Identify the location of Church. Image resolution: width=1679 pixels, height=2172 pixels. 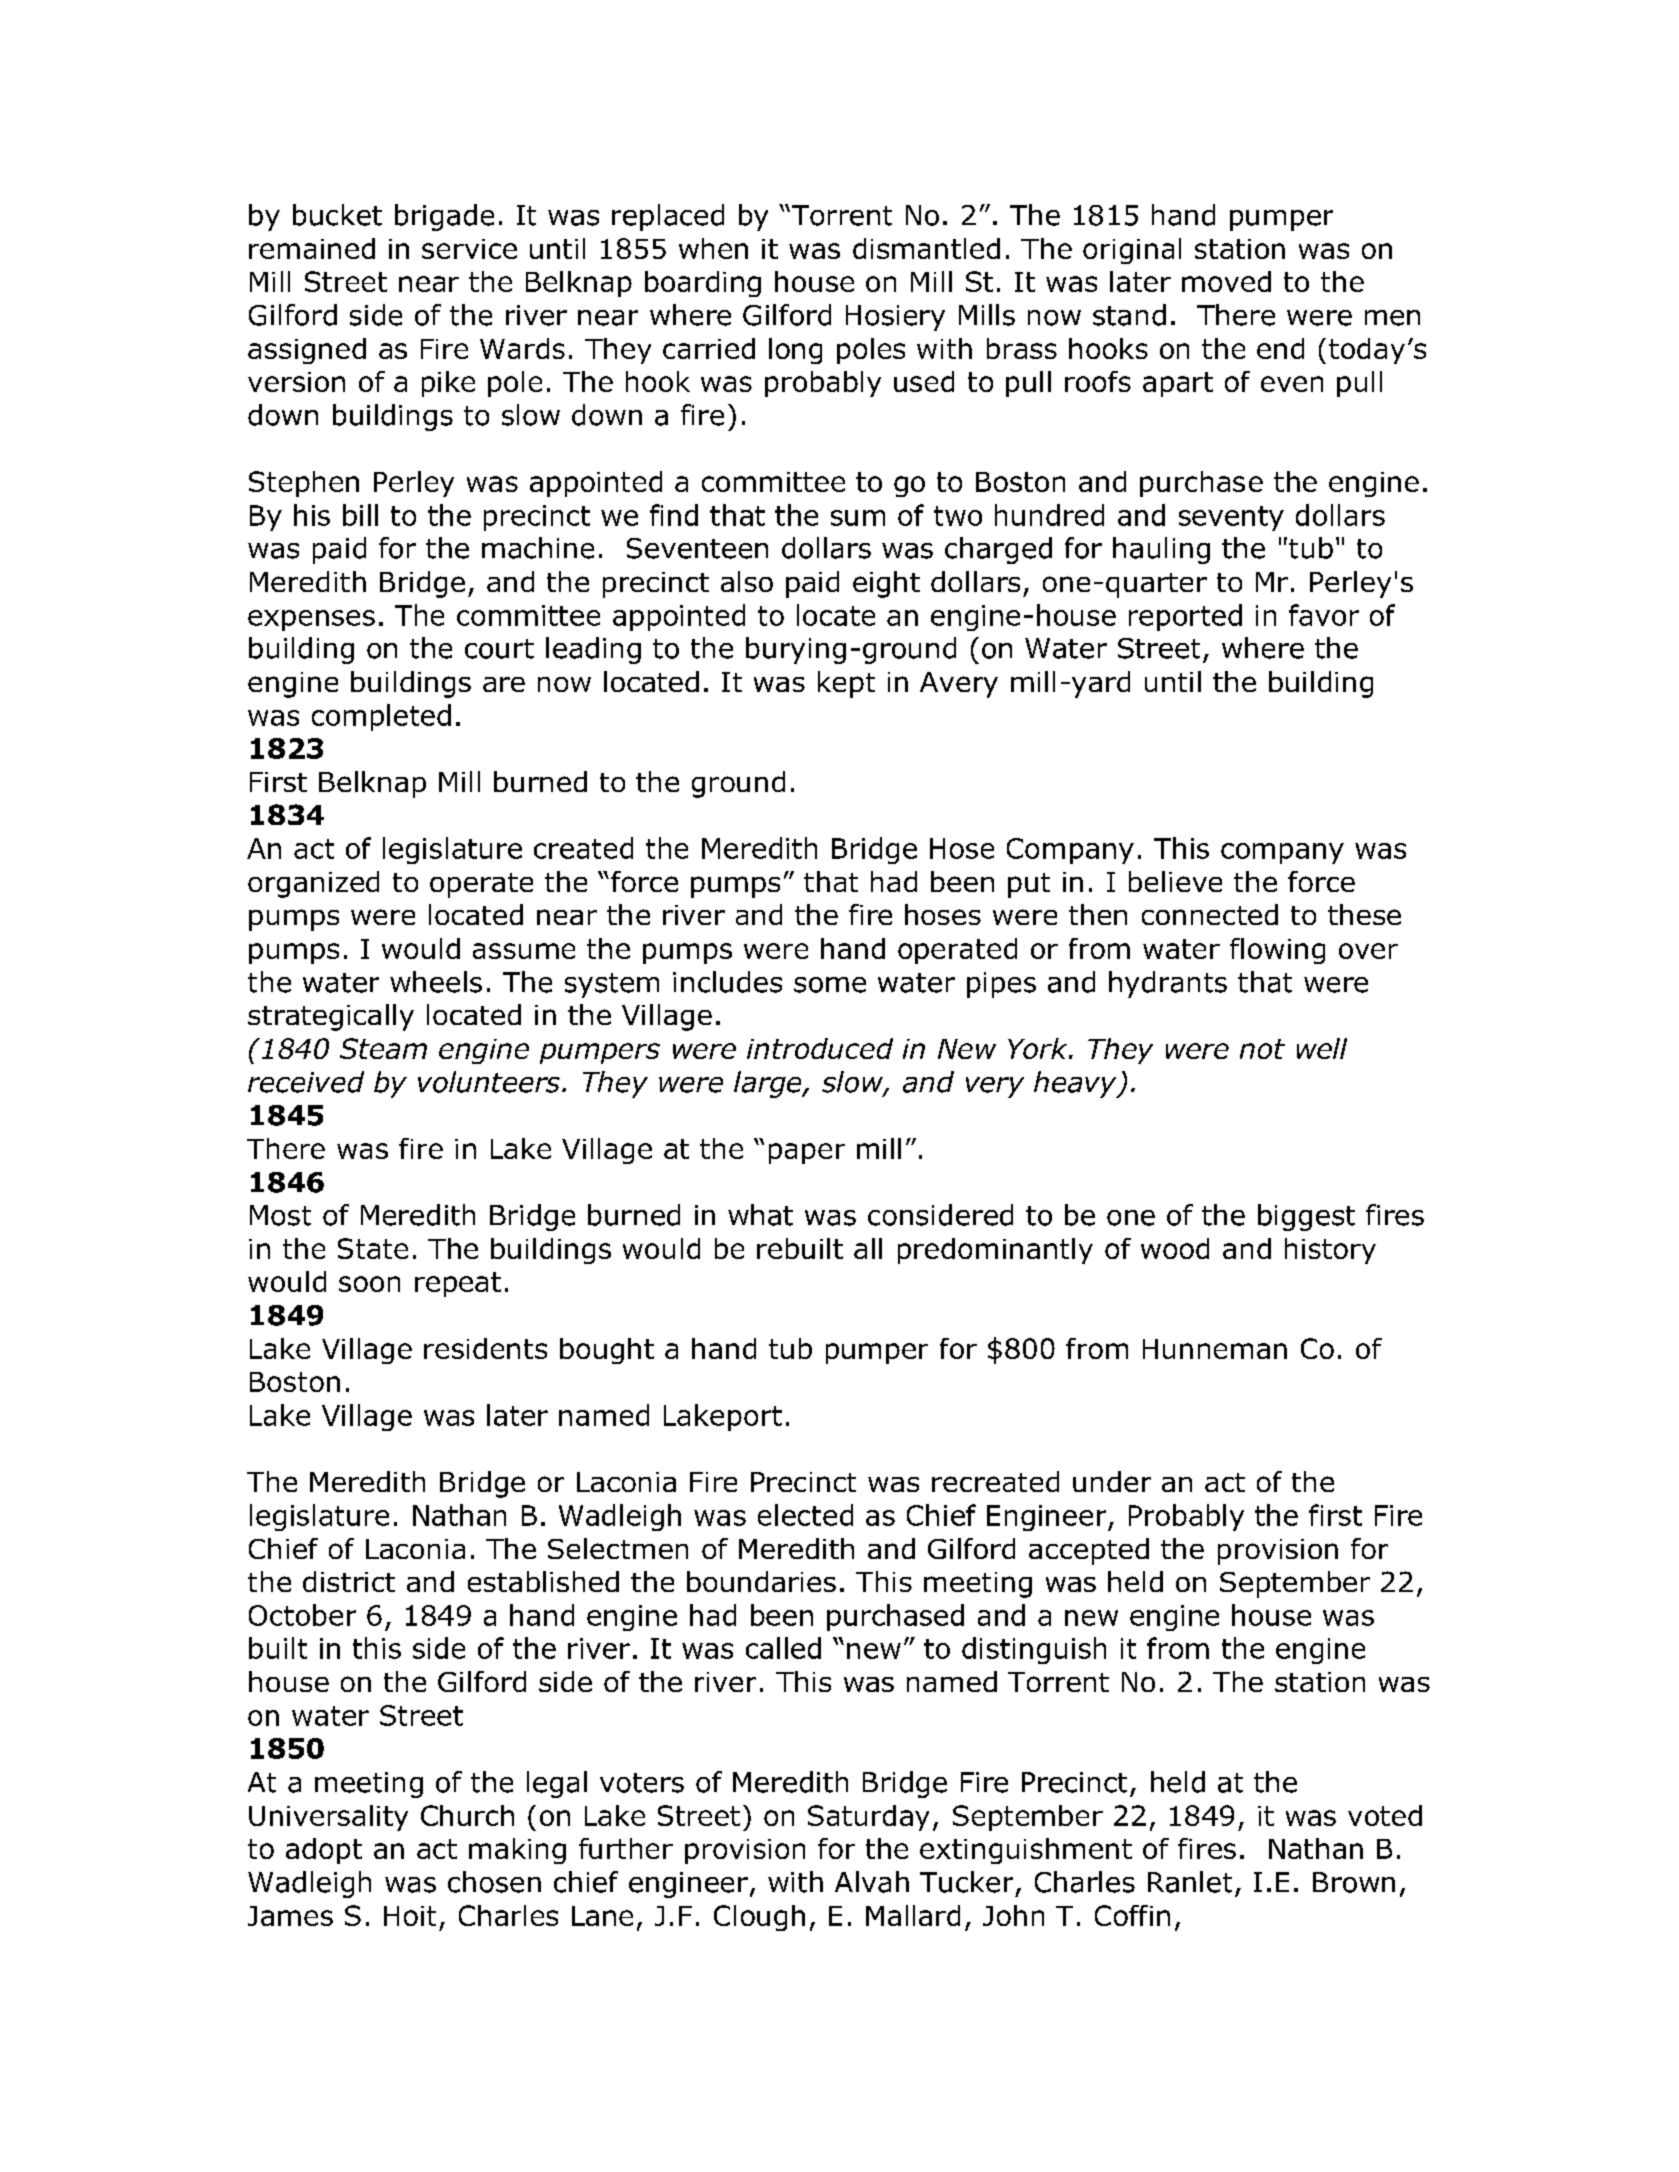
(467, 1815).
